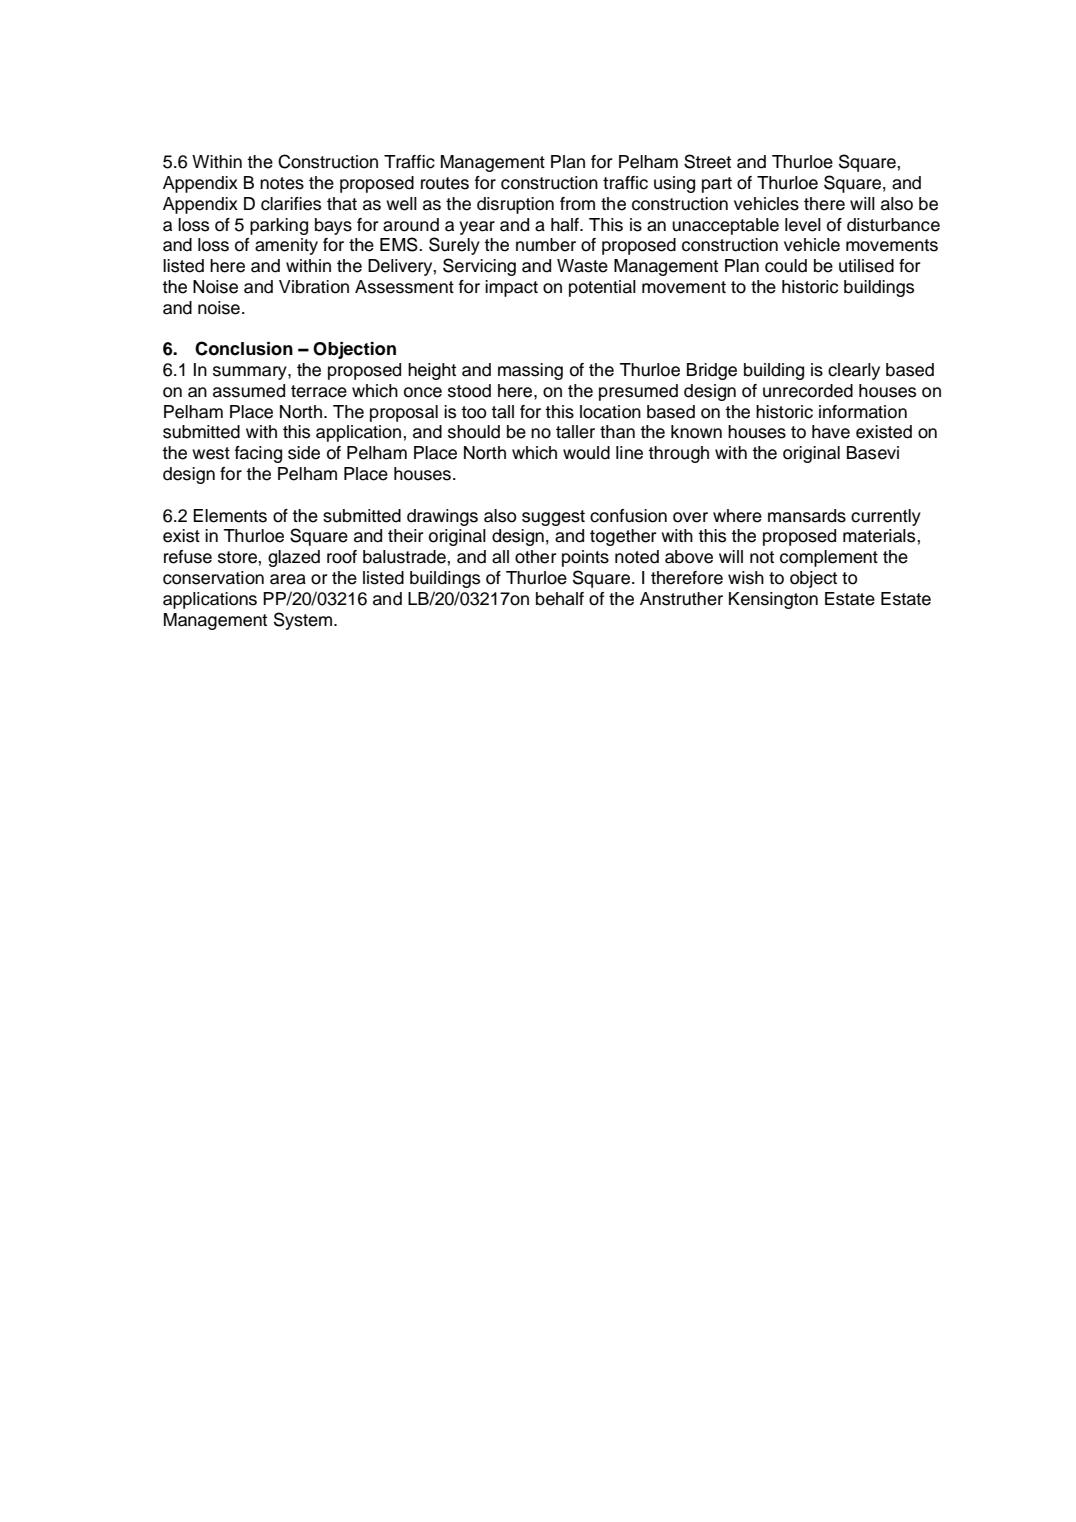 The image size is (1076, 1522). Describe the element at coordinates (808, 391) in the page. I see `unrecorded` at that location.
